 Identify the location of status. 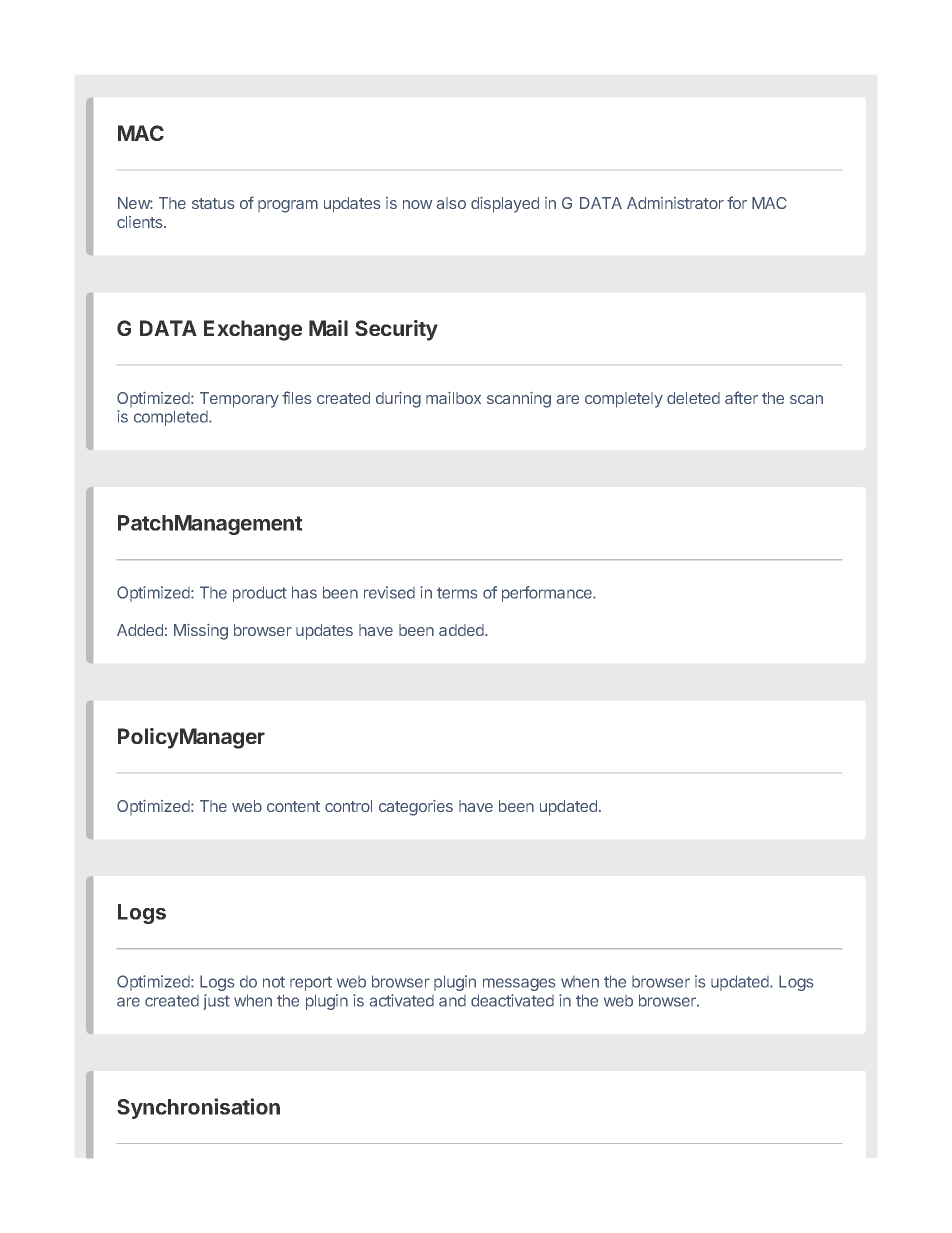
(213, 203).
